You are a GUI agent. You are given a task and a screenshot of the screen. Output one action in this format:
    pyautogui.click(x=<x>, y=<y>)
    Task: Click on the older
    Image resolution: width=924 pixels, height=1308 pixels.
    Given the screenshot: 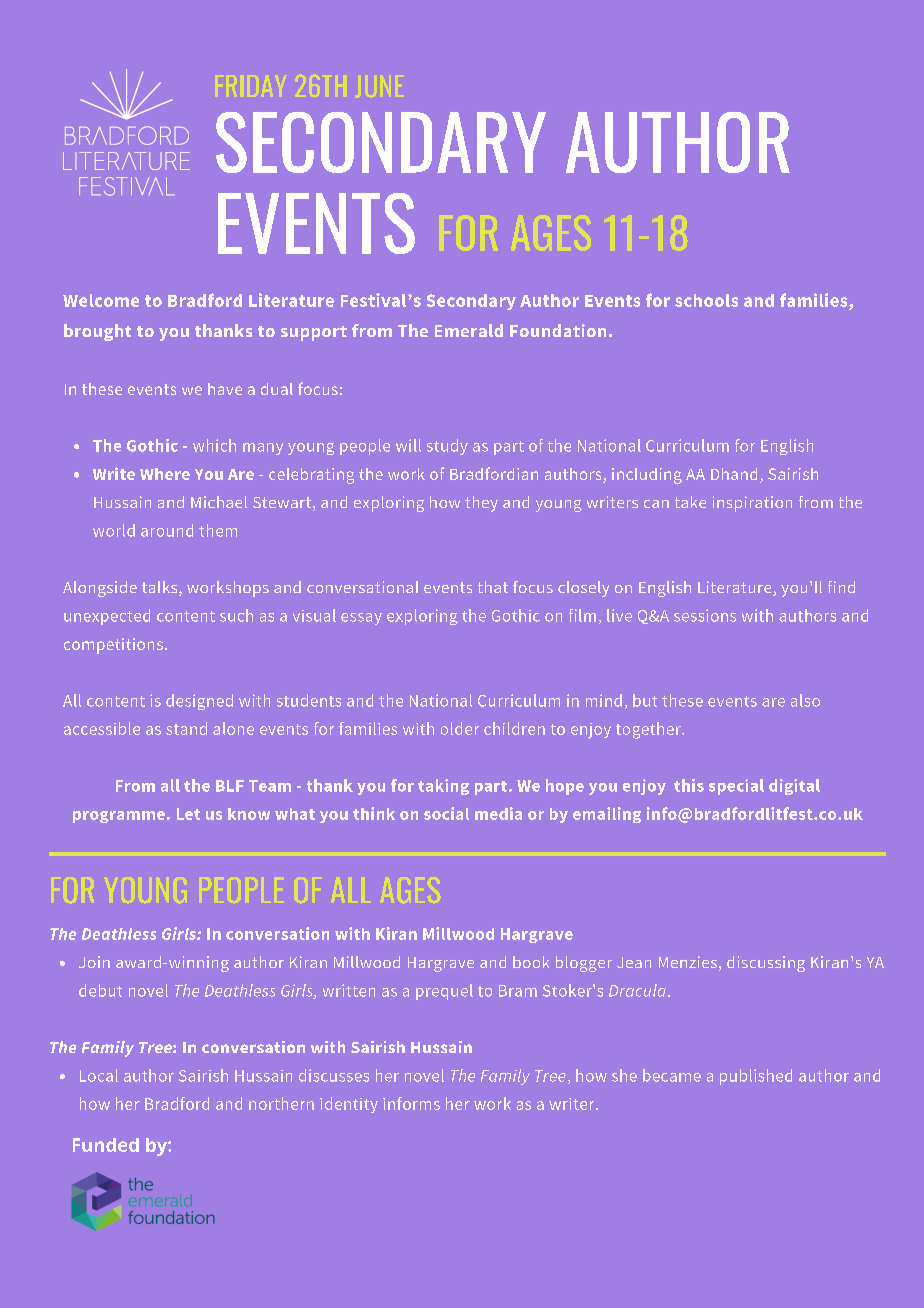 What is the action you would take?
    pyautogui.click(x=460, y=728)
